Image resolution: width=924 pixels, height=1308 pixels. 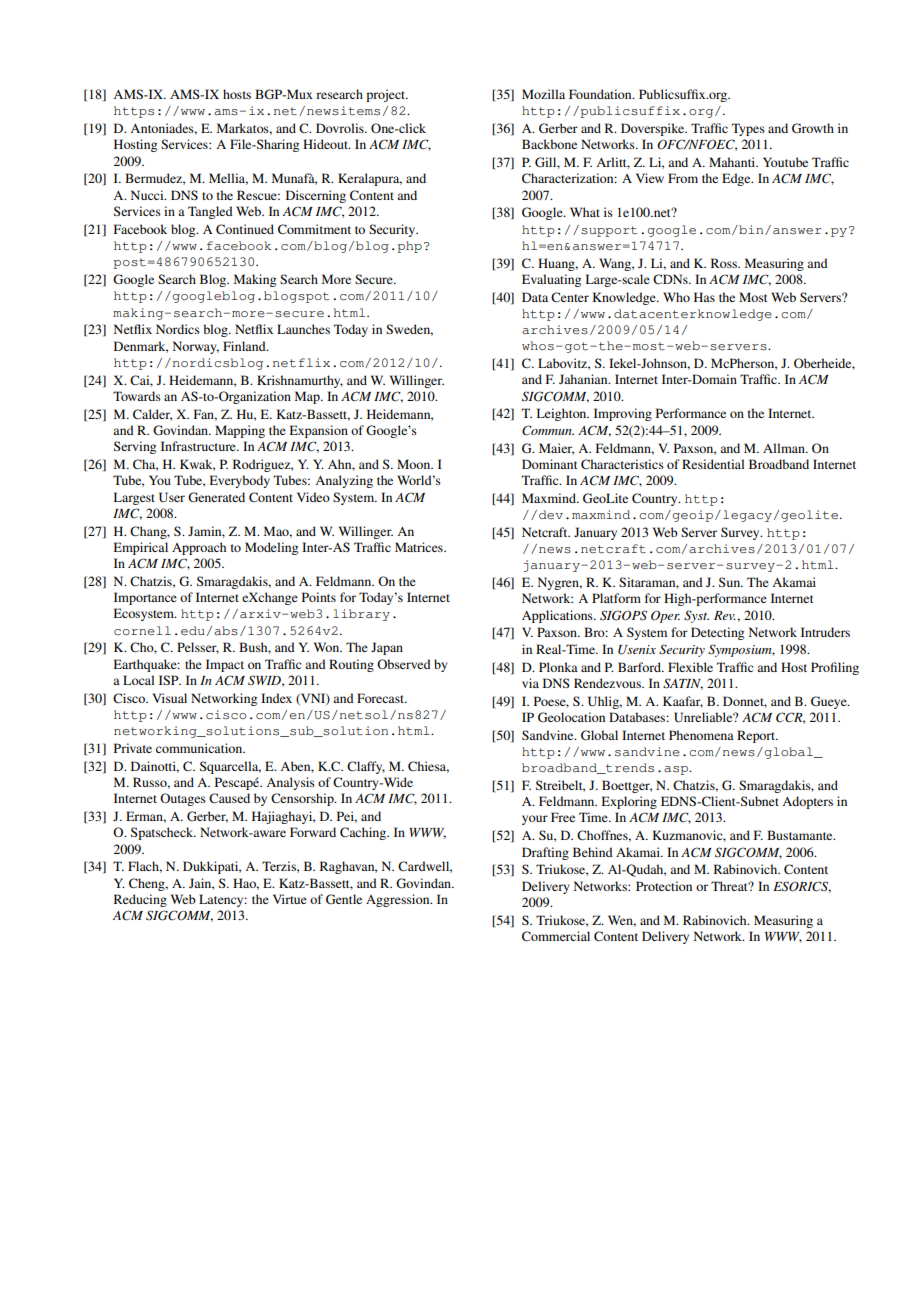 I want to click on Mozilla, so click(x=543, y=94).
